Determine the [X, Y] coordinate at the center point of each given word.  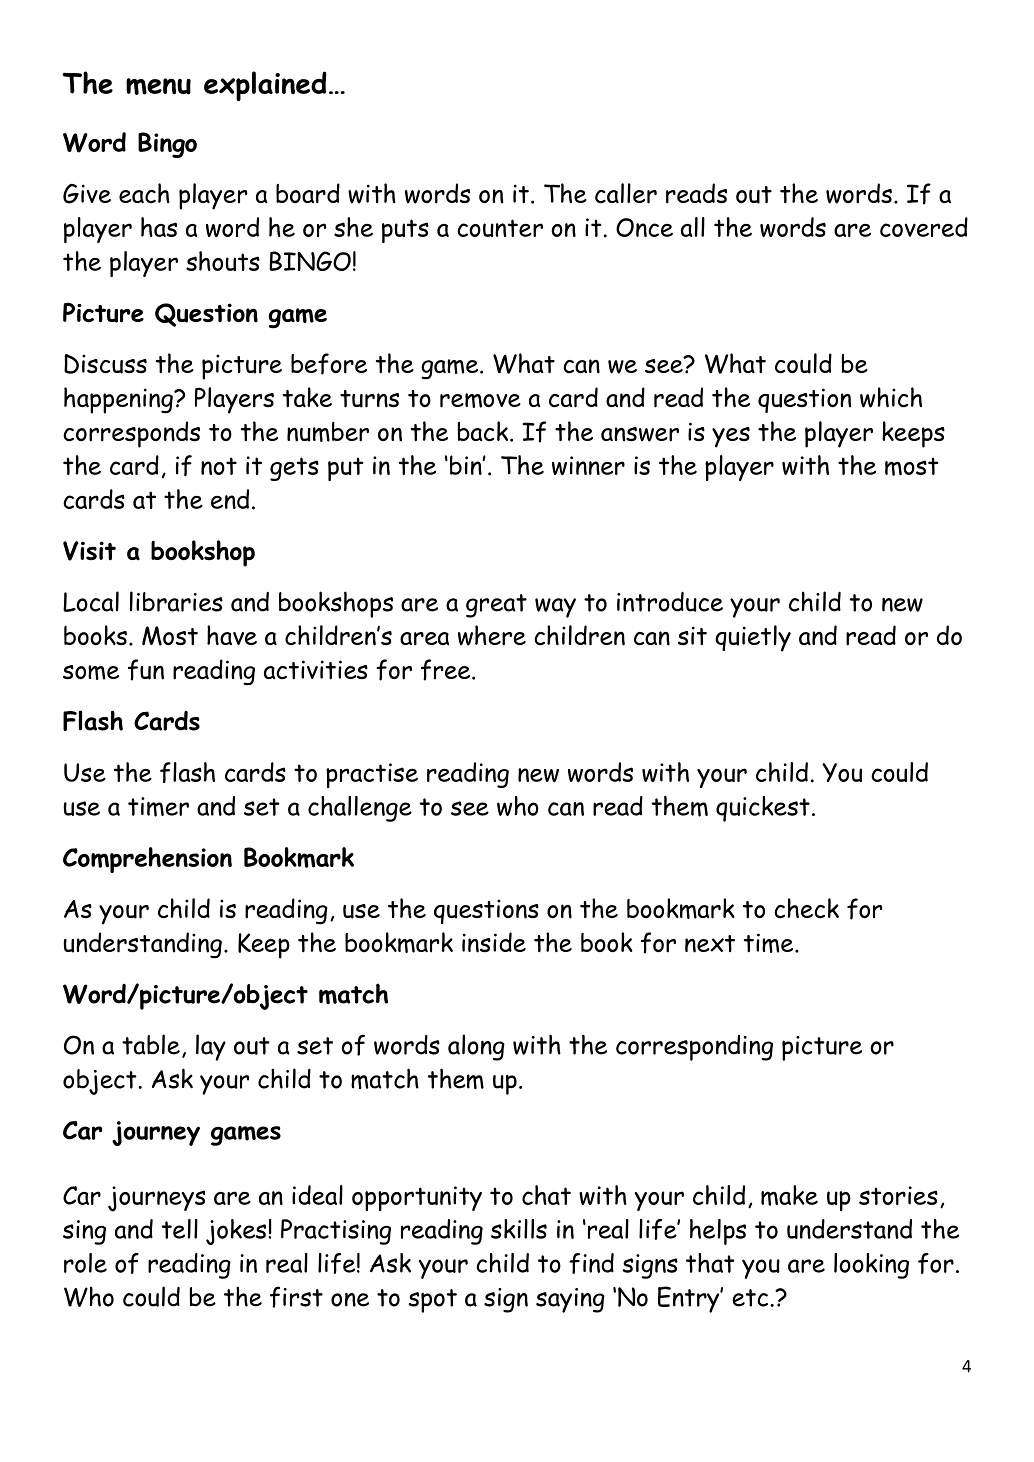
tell [180, 1229]
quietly [753, 638]
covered [924, 227]
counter [500, 228]
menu [158, 86]
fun [146, 670]
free [447, 670]
